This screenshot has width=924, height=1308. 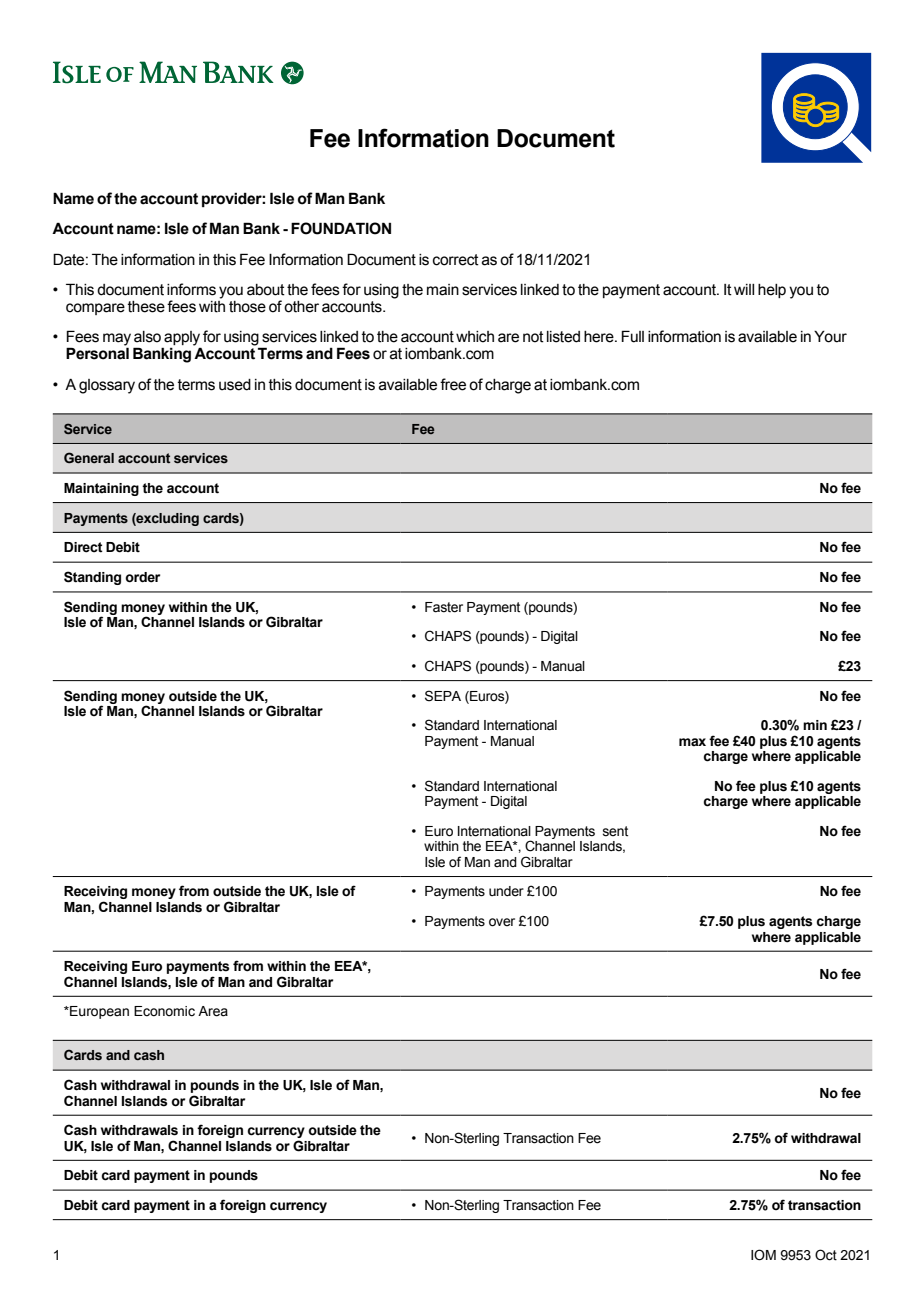 What do you see at coordinates (444, 607) in the screenshot?
I see `Faster` at bounding box center [444, 607].
